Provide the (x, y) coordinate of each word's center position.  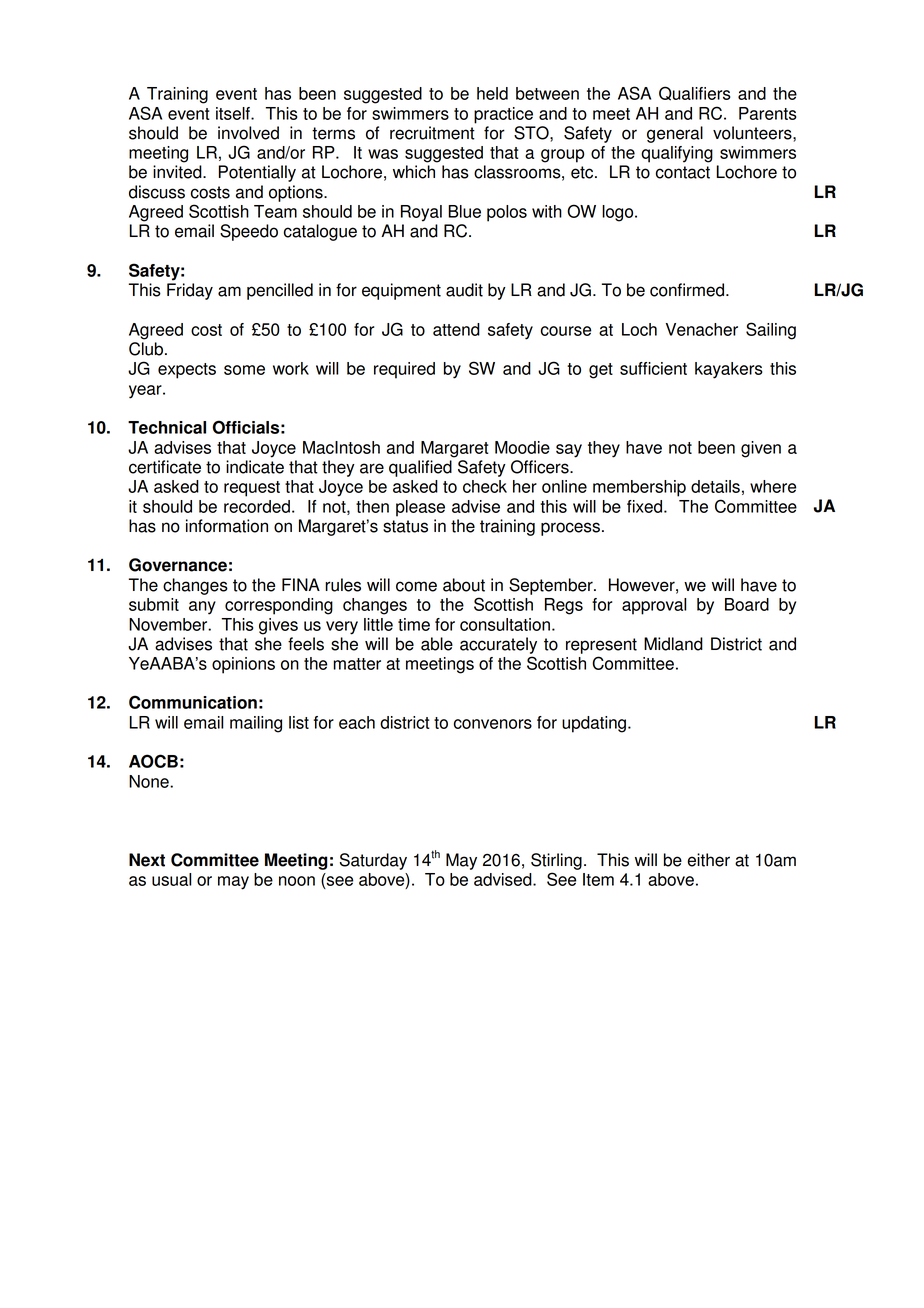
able (437, 644)
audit (464, 290)
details (715, 486)
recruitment (432, 133)
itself (234, 113)
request (252, 489)
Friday (190, 291)
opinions (243, 665)
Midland (673, 644)
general (675, 134)
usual (171, 879)
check (485, 486)
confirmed (688, 290)
